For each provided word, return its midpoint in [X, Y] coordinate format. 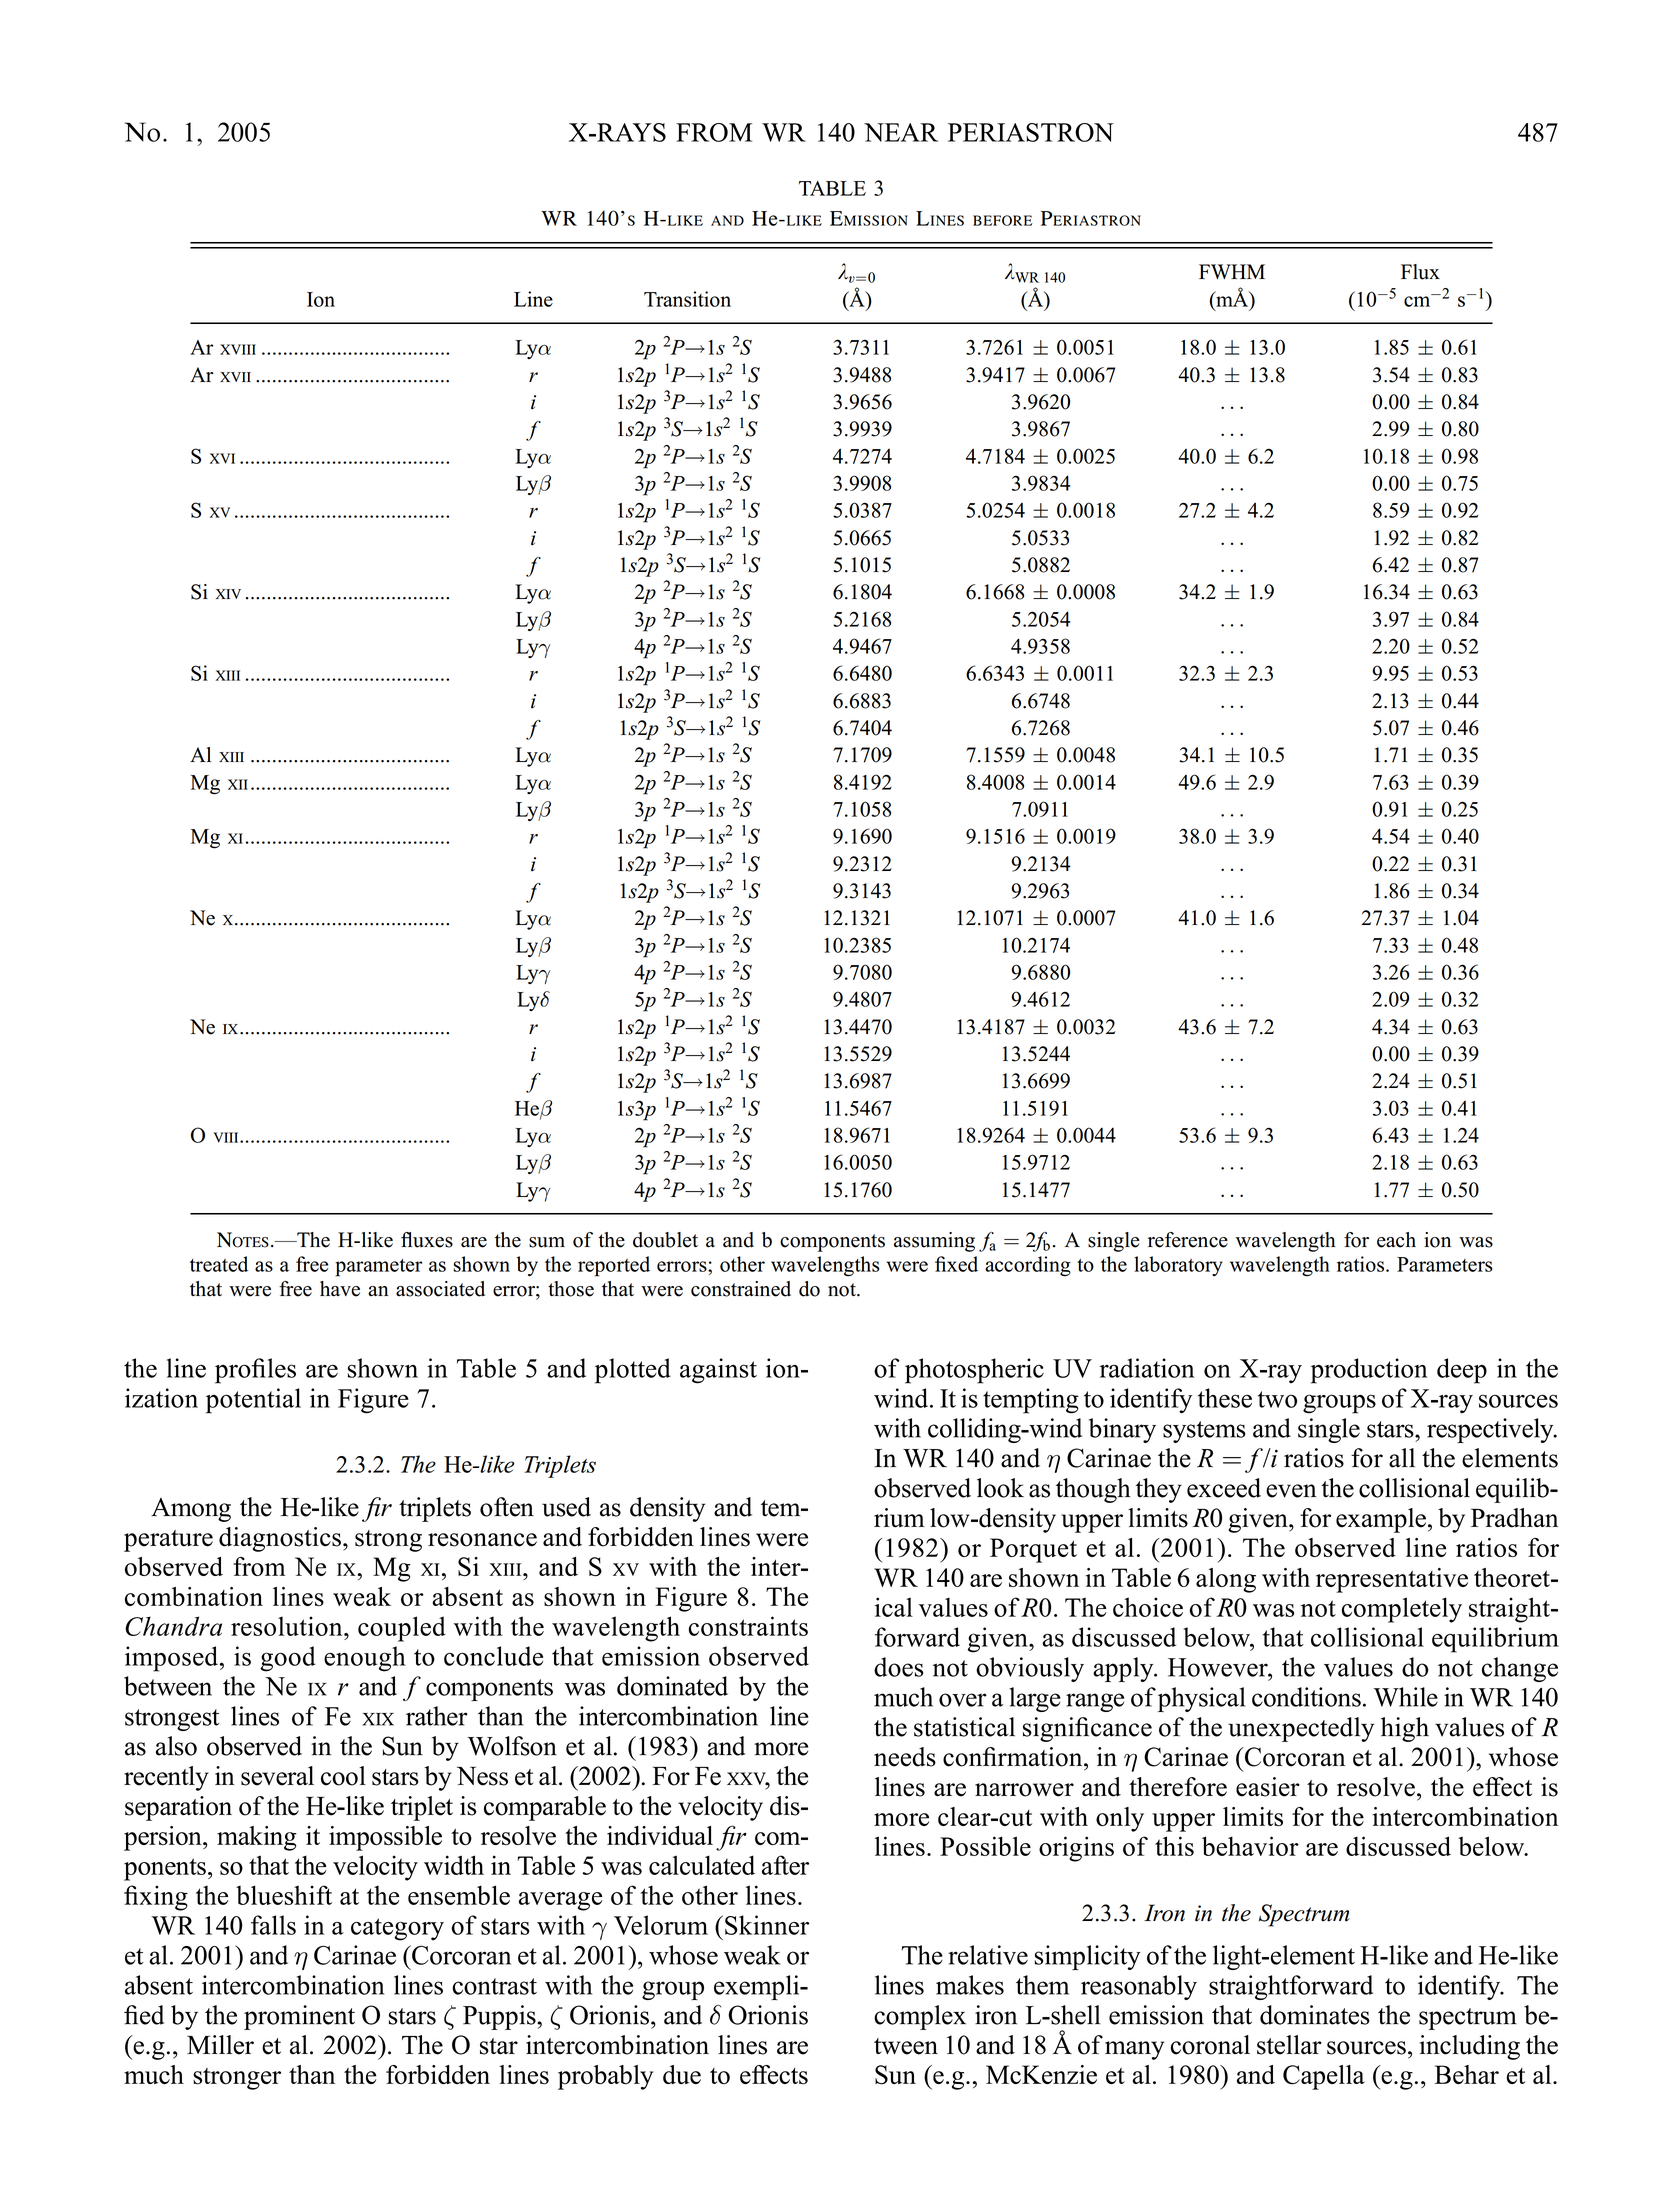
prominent [299, 2017]
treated [219, 1264]
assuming [934, 1242]
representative [1392, 1580]
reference [1188, 1240]
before [1002, 220]
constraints [748, 1626]
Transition [687, 299]
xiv [228, 594]
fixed [956, 1264]
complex [920, 2017]
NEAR [901, 132]
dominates [1315, 2015]
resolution [288, 1626]
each [1396, 1240]
